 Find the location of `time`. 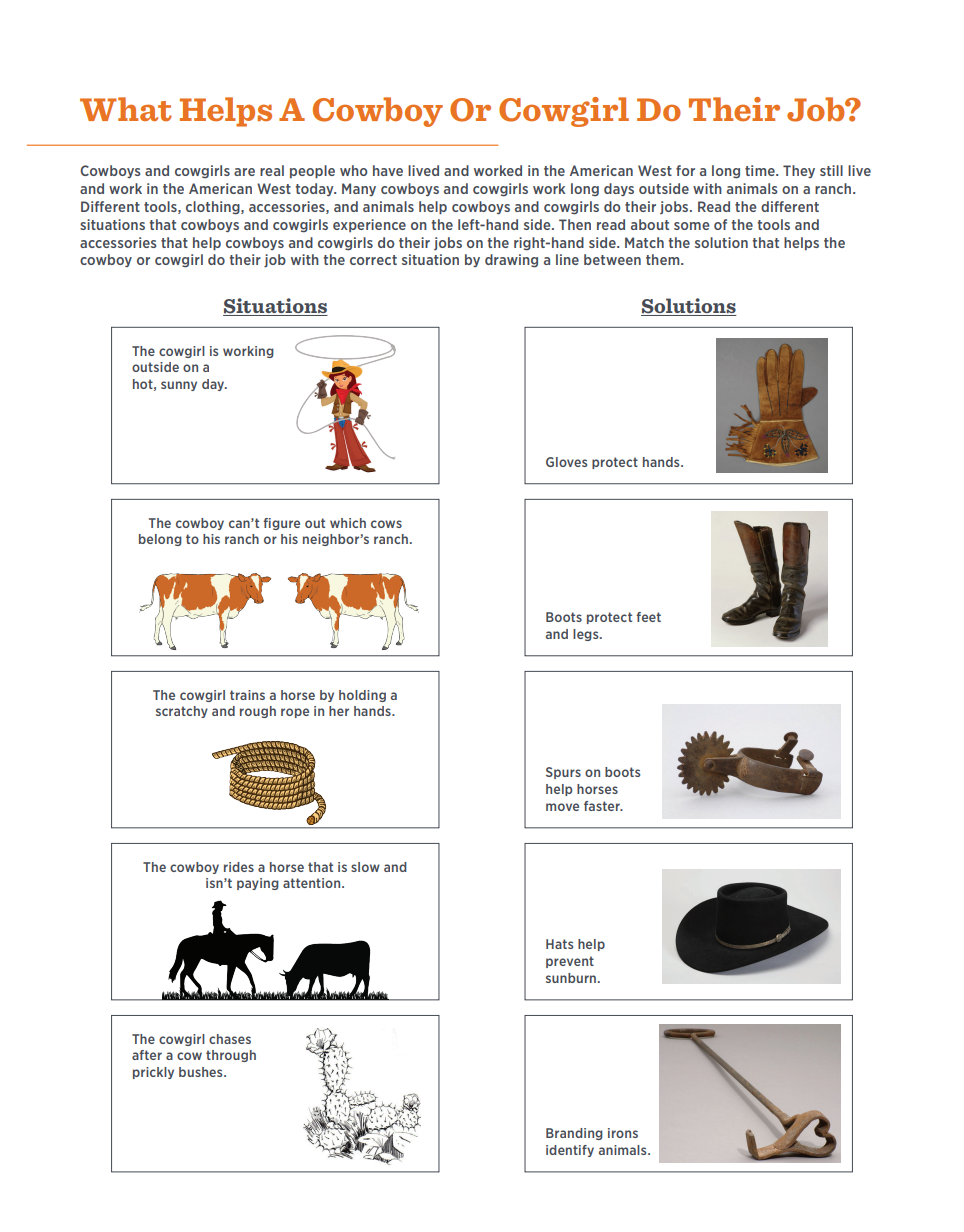

time is located at coordinates (761, 170).
